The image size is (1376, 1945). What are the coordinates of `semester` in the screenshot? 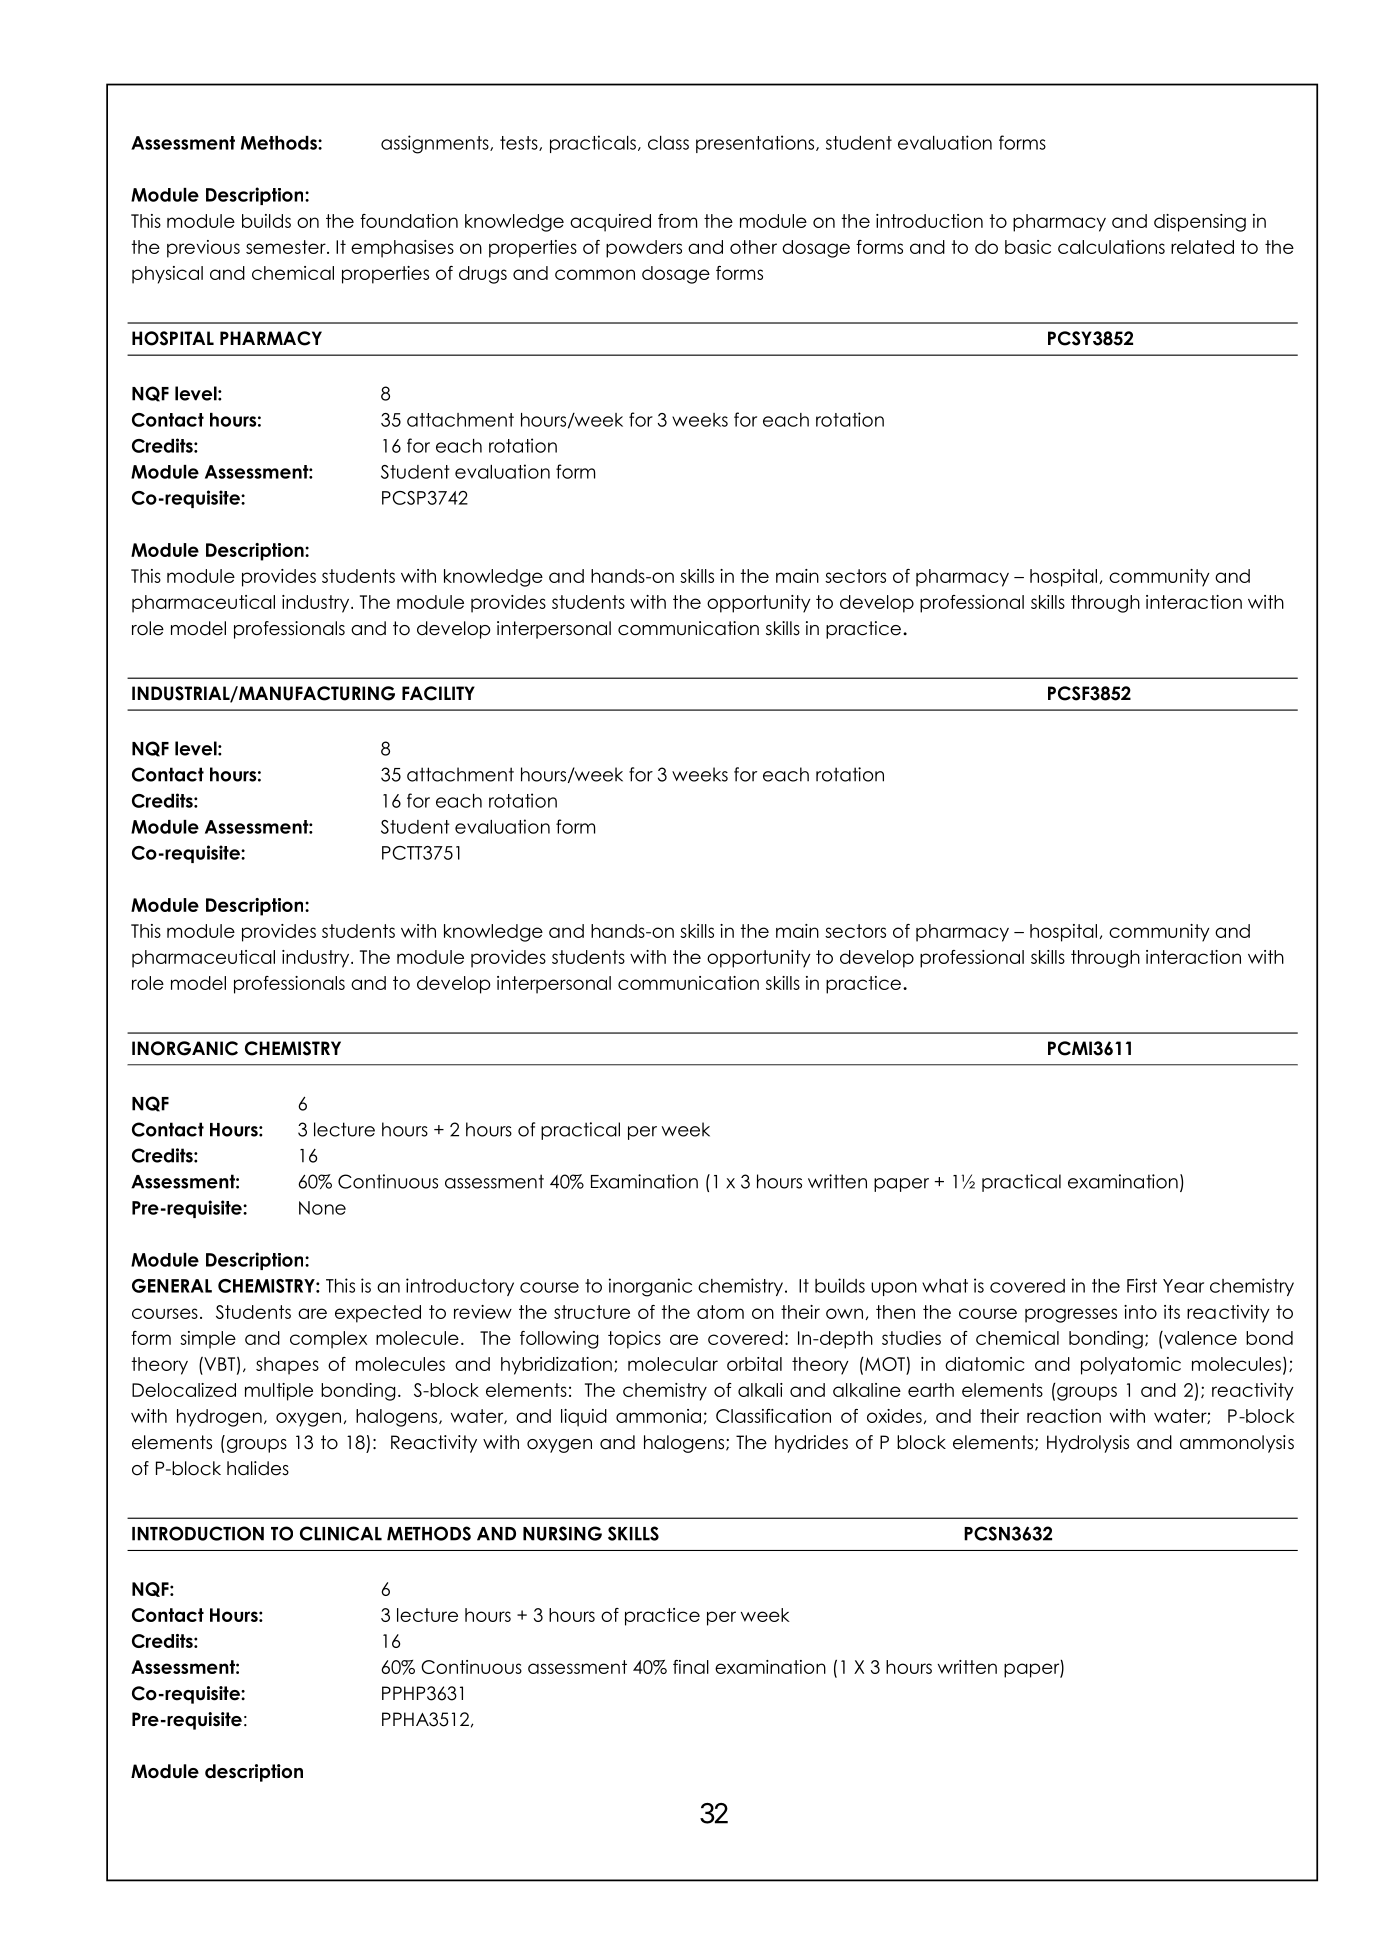 It's located at (287, 247).
